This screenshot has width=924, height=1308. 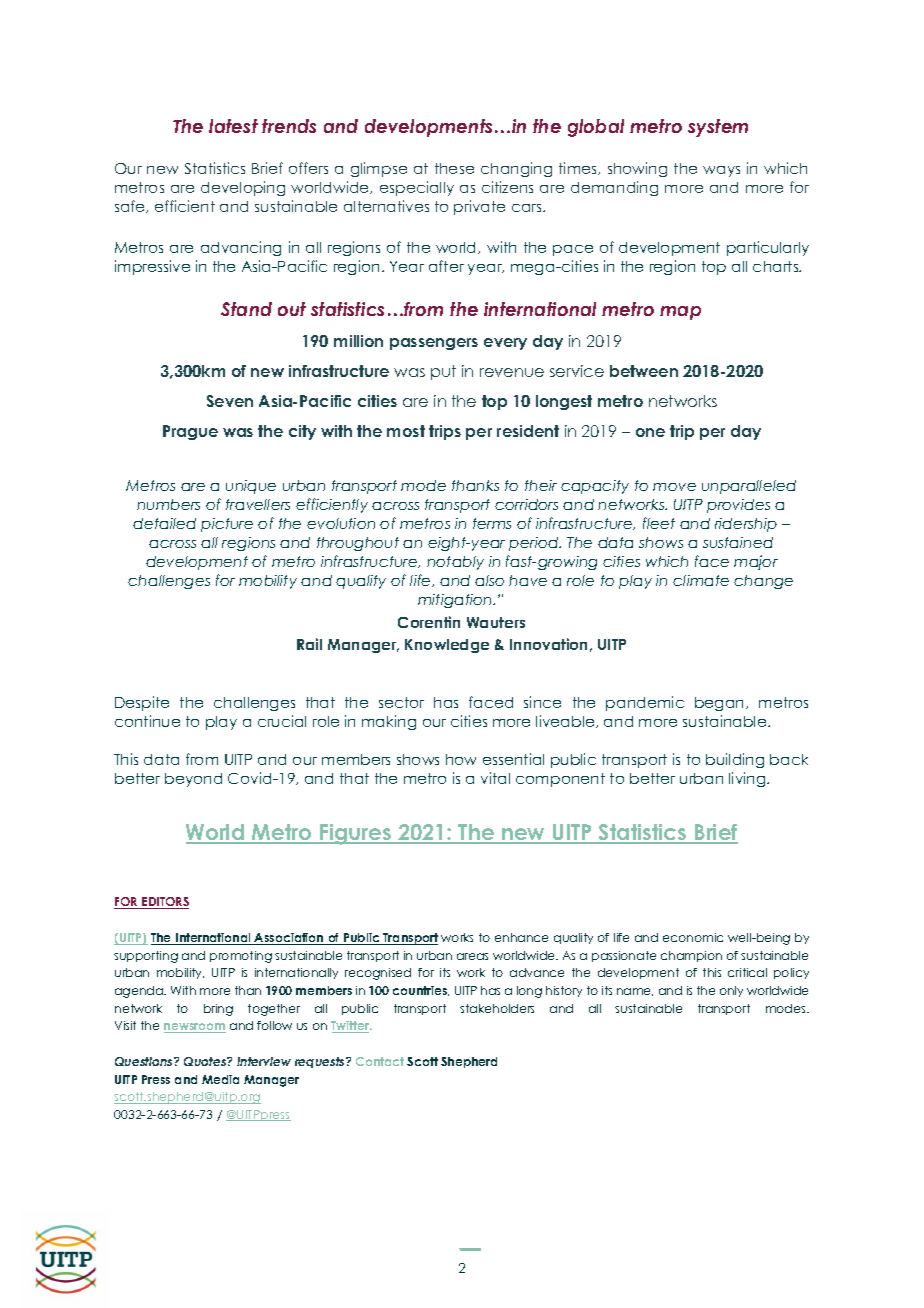 I want to click on move, so click(x=674, y=487).
